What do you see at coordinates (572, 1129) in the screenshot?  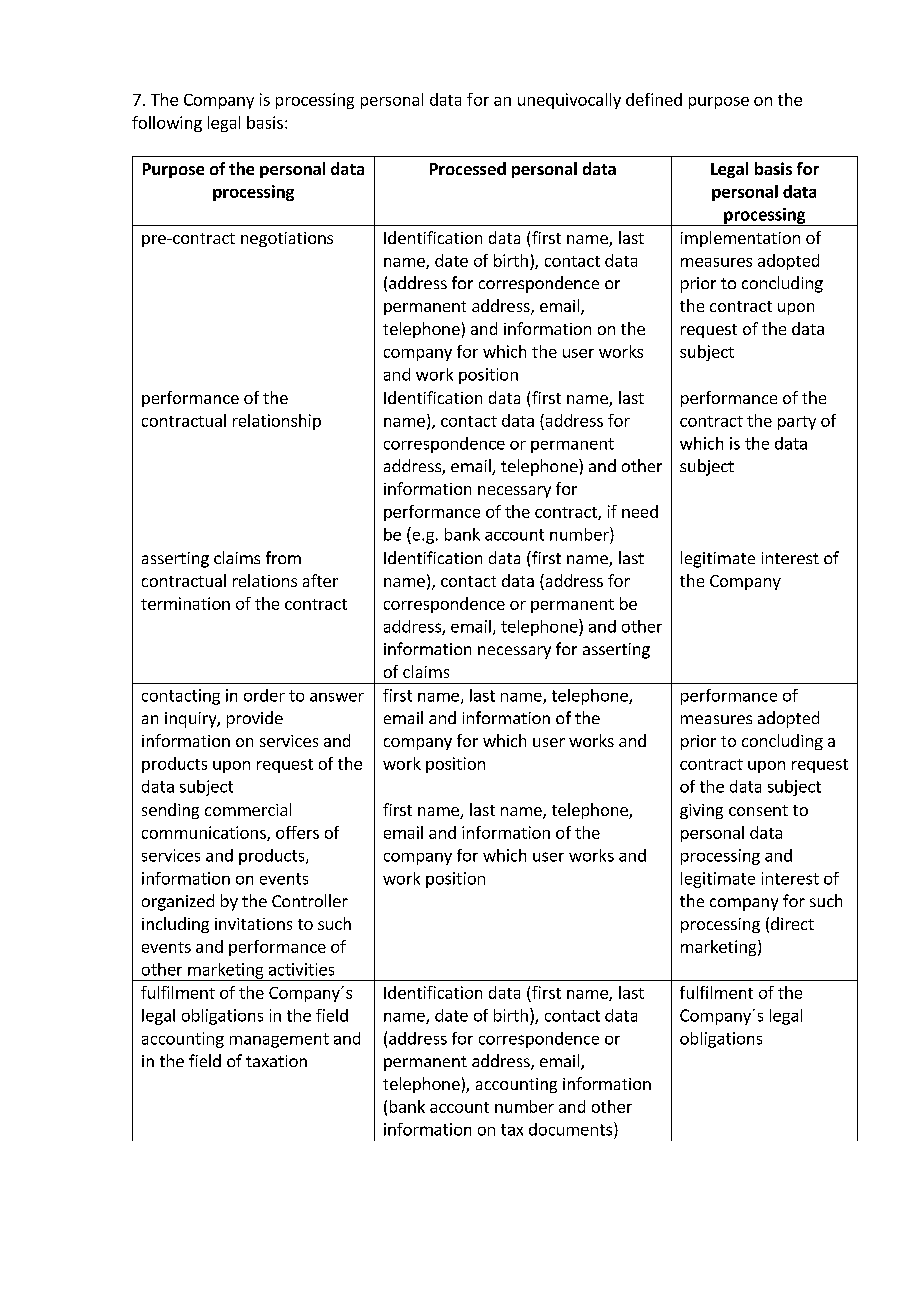 I see `documents` at bounding box center [572, 1129].
